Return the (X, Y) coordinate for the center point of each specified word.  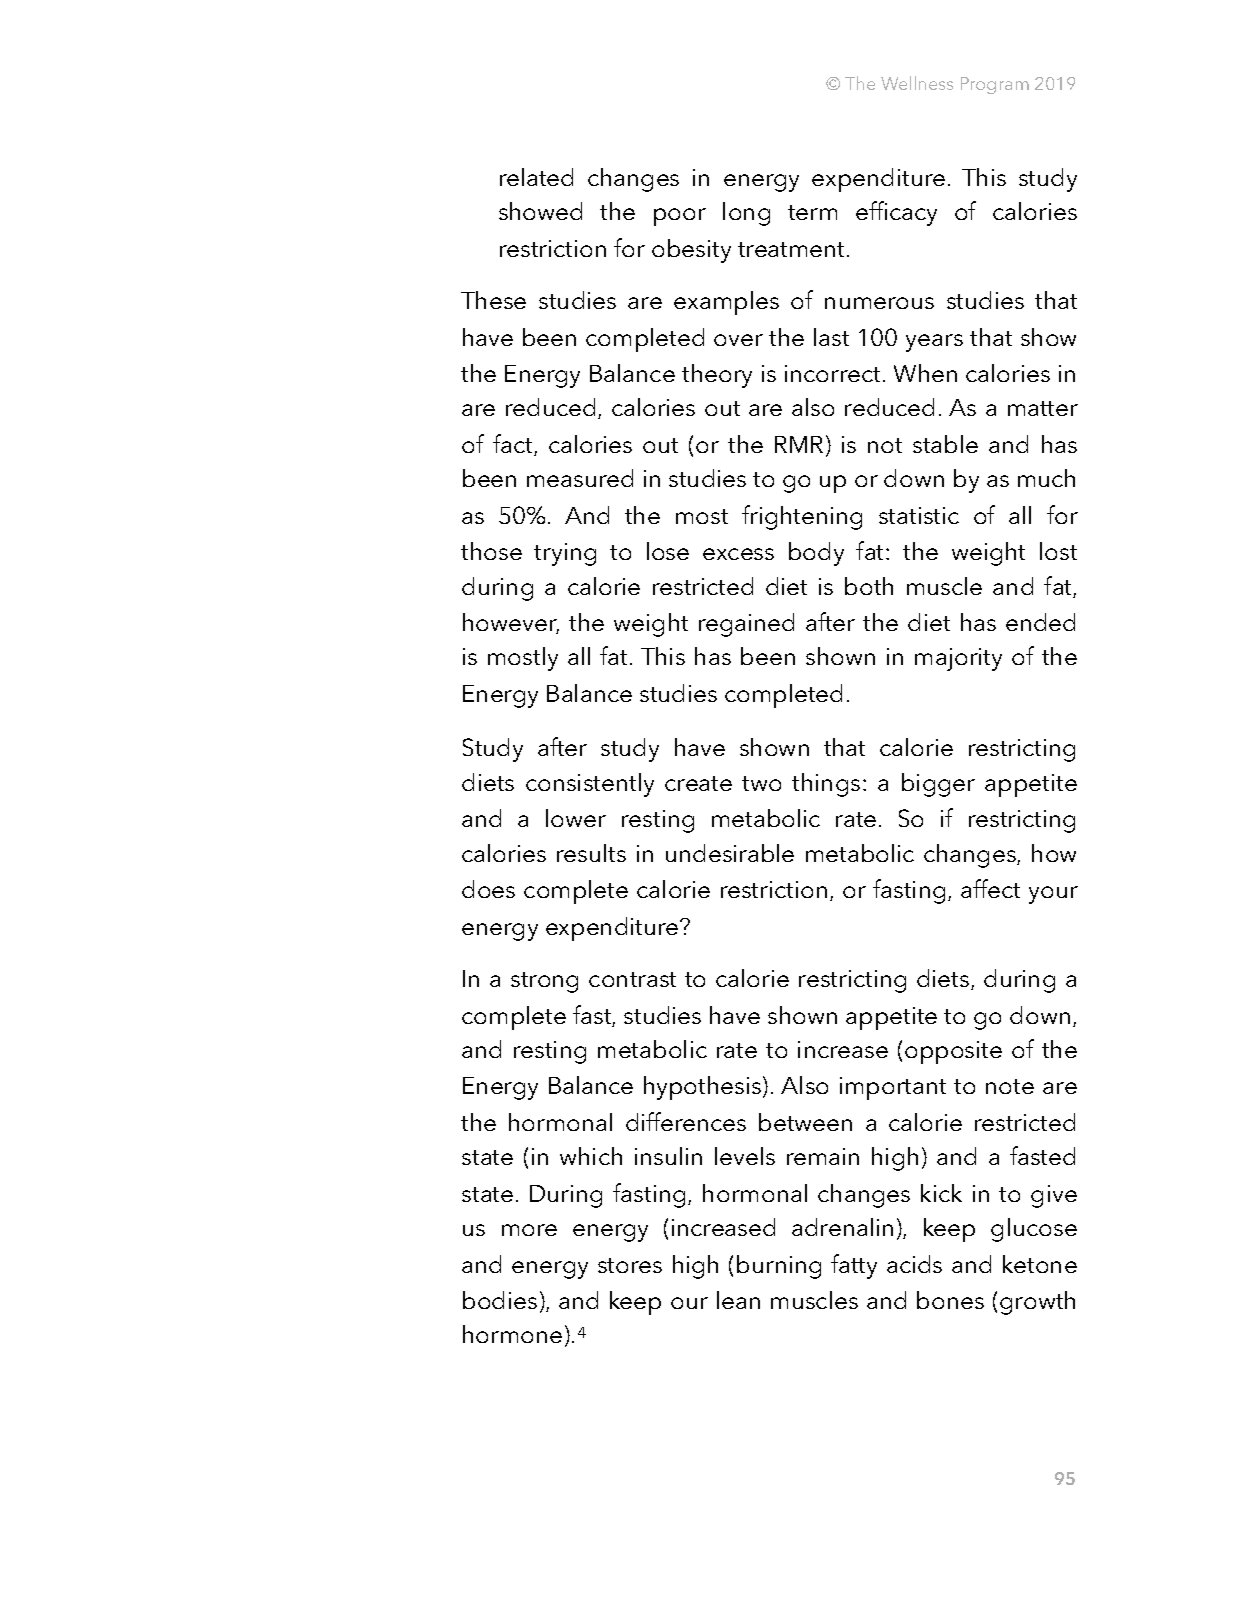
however (511, 623)
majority (958, 659)
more (529, 1230)
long (746, 214)
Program (995, 85)
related (536, 177)
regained (746, 625)
